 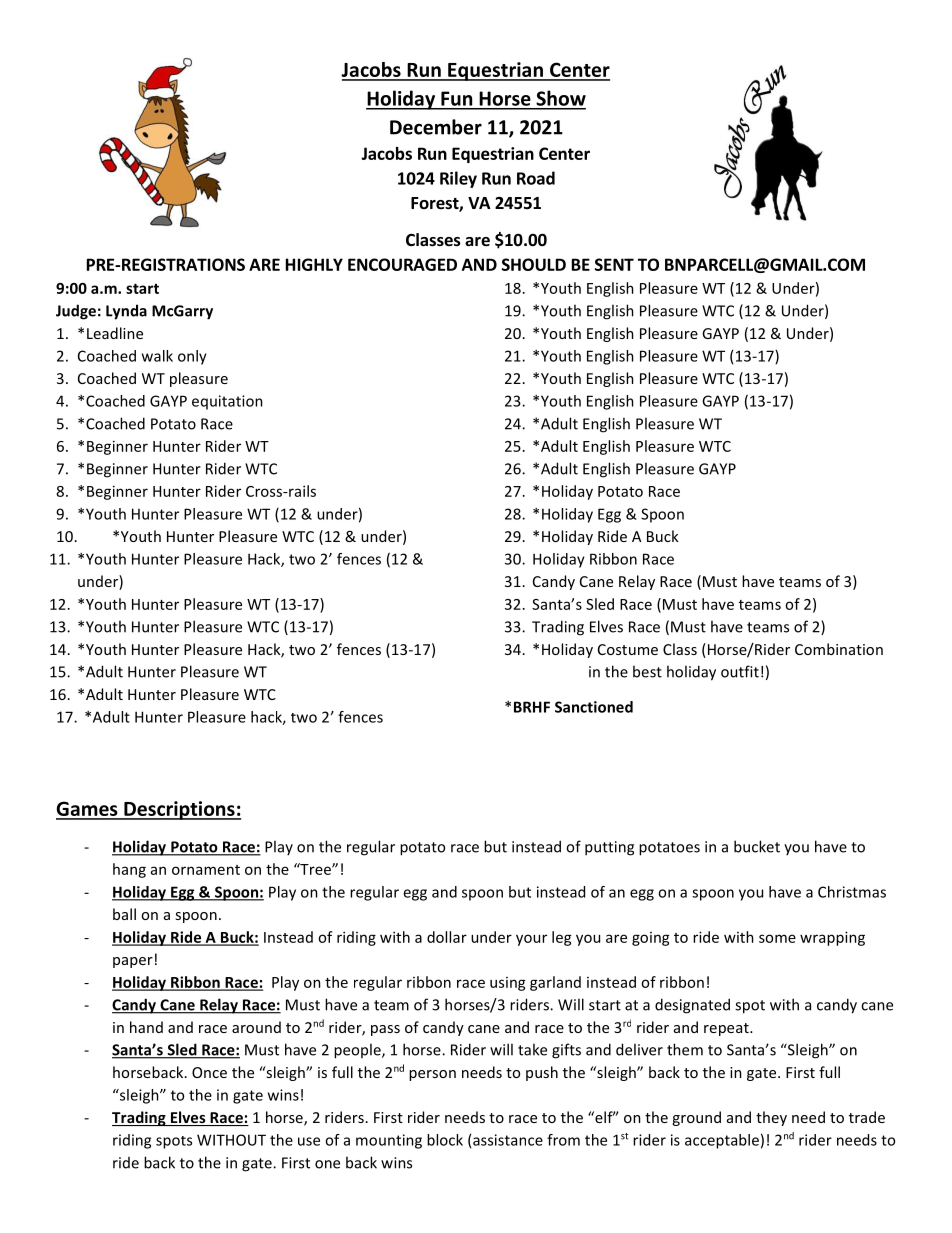 I want to click on Costume, so click(x=628, y=649).
